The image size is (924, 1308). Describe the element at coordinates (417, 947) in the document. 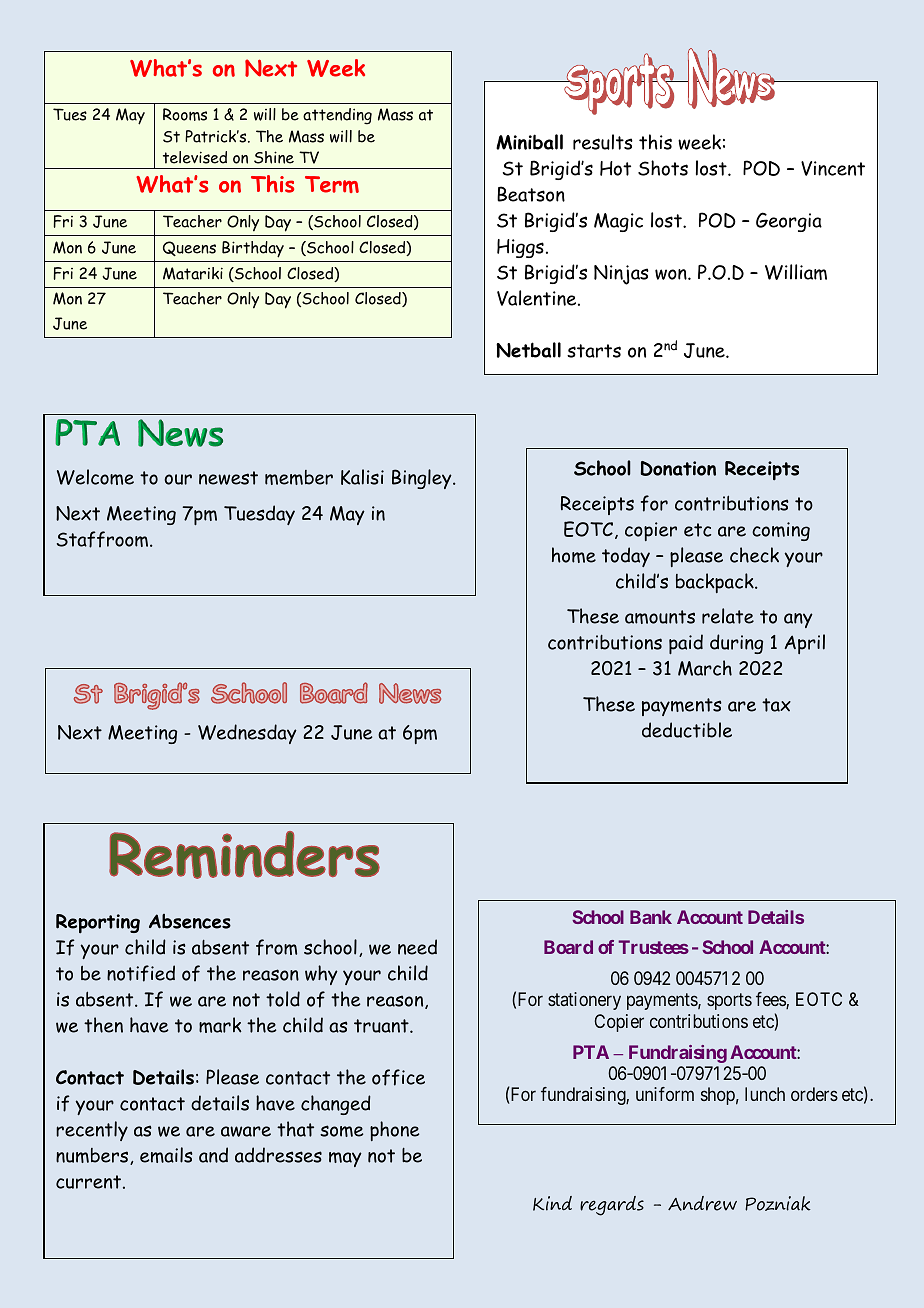

I see `need` at that location.
